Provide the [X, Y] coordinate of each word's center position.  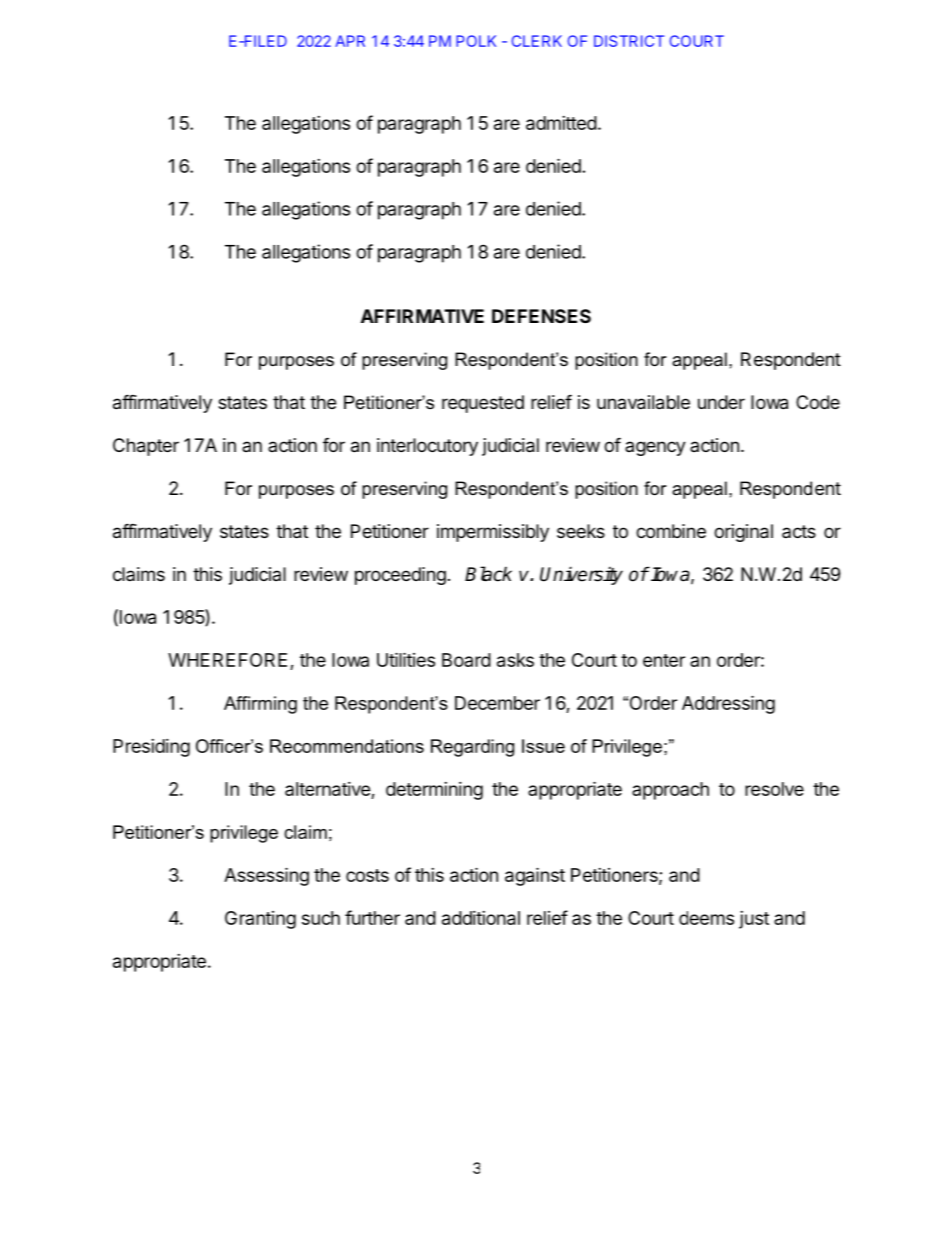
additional [481, 918]
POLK [476, 41]
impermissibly [493, 533]
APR [350, 41]
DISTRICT [629, 41]
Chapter [146, 447]
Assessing [266, 876]
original [743, 533]
